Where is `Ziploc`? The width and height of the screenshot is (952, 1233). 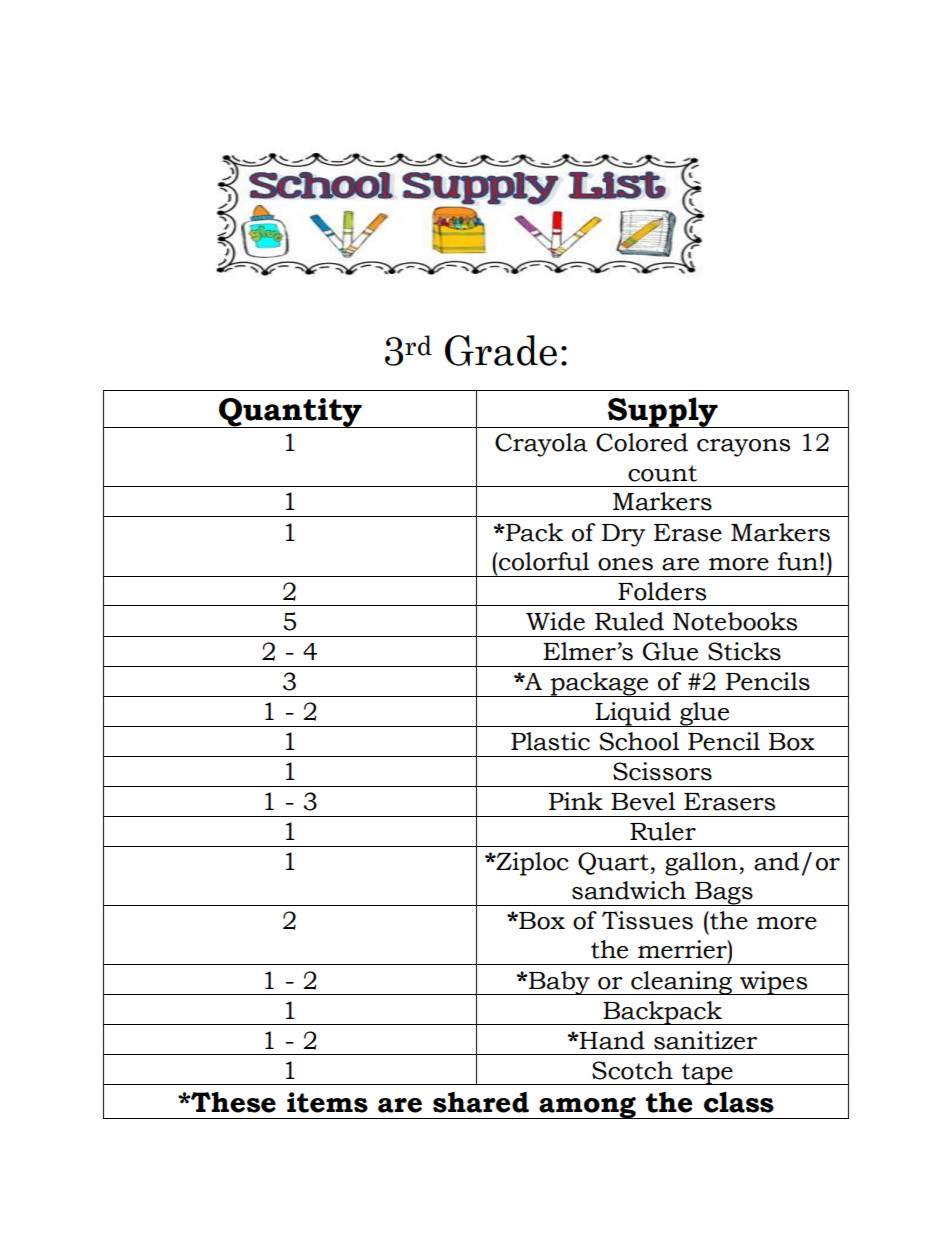 Ziploc is located at coordinates (531, 864).
